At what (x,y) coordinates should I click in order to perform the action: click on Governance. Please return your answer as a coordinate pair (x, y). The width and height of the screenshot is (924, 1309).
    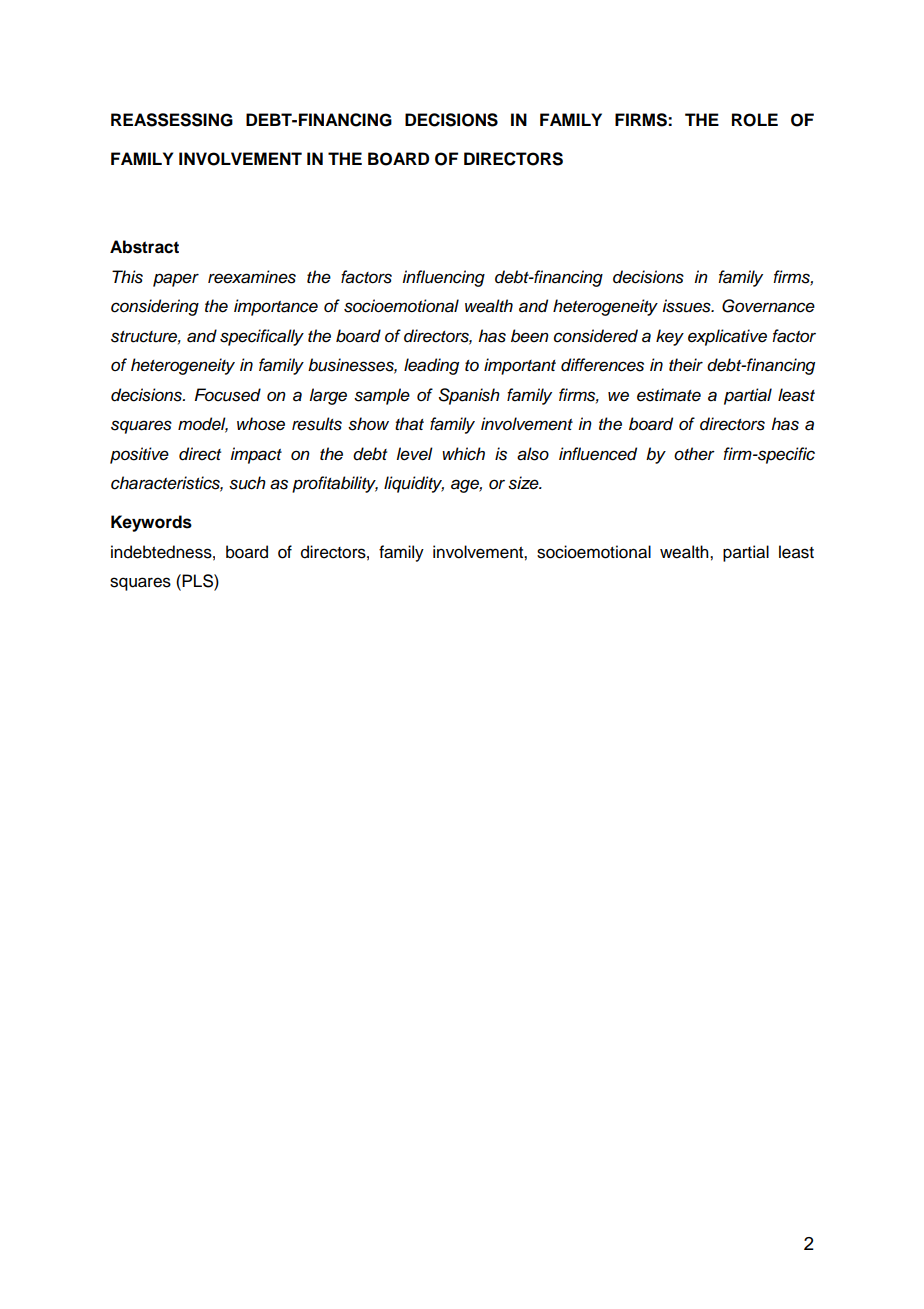
    Looking at the image, I should click on (768, 306).
